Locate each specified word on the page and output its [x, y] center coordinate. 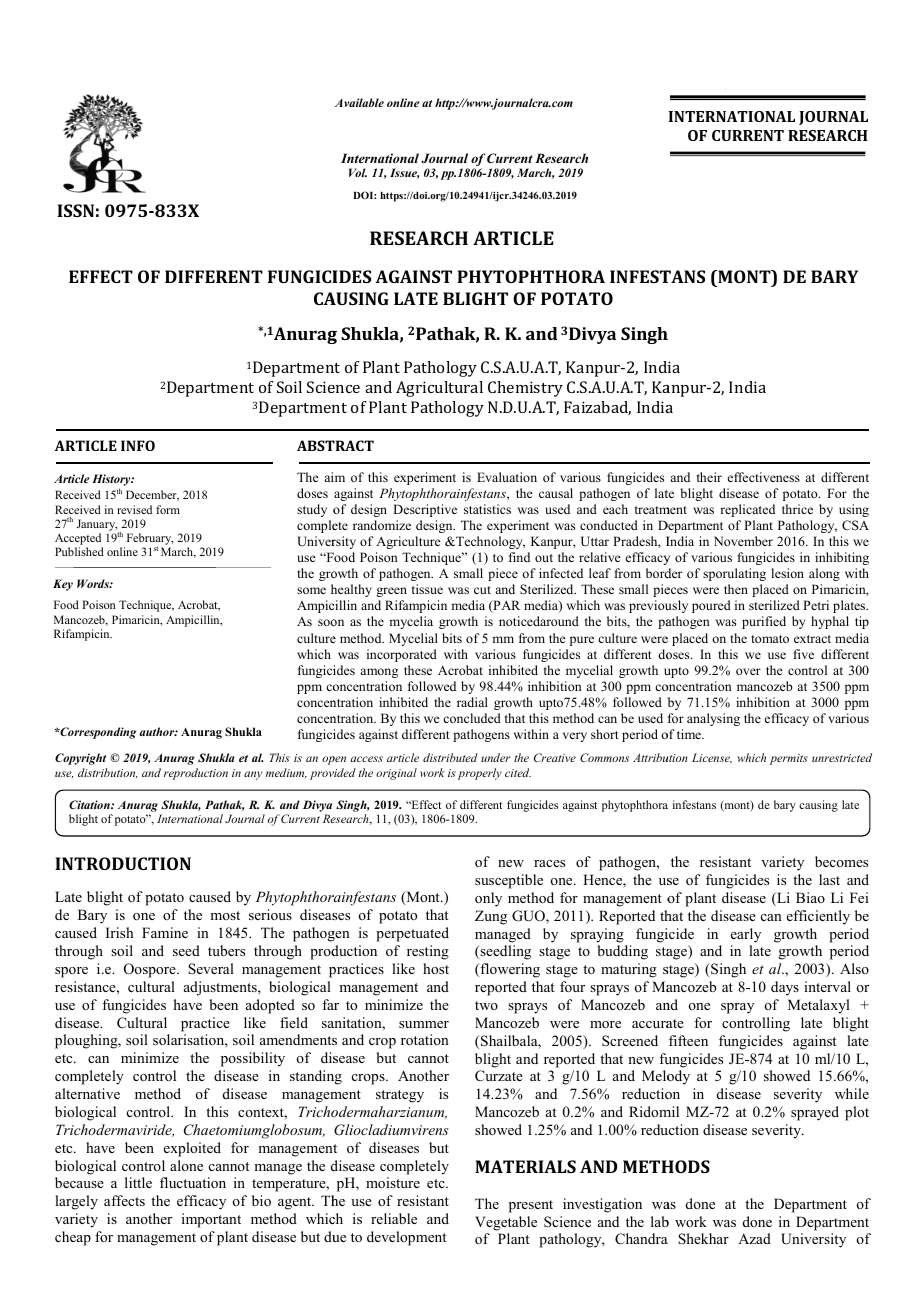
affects [124, 1200]
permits [789, 759]
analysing [713, 719]
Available [359, 102]
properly [480, 774]
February [148, 540]
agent [296, 1203]
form [168, 509]
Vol [358, 172]
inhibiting [842, 558]
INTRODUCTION [123, 863]
